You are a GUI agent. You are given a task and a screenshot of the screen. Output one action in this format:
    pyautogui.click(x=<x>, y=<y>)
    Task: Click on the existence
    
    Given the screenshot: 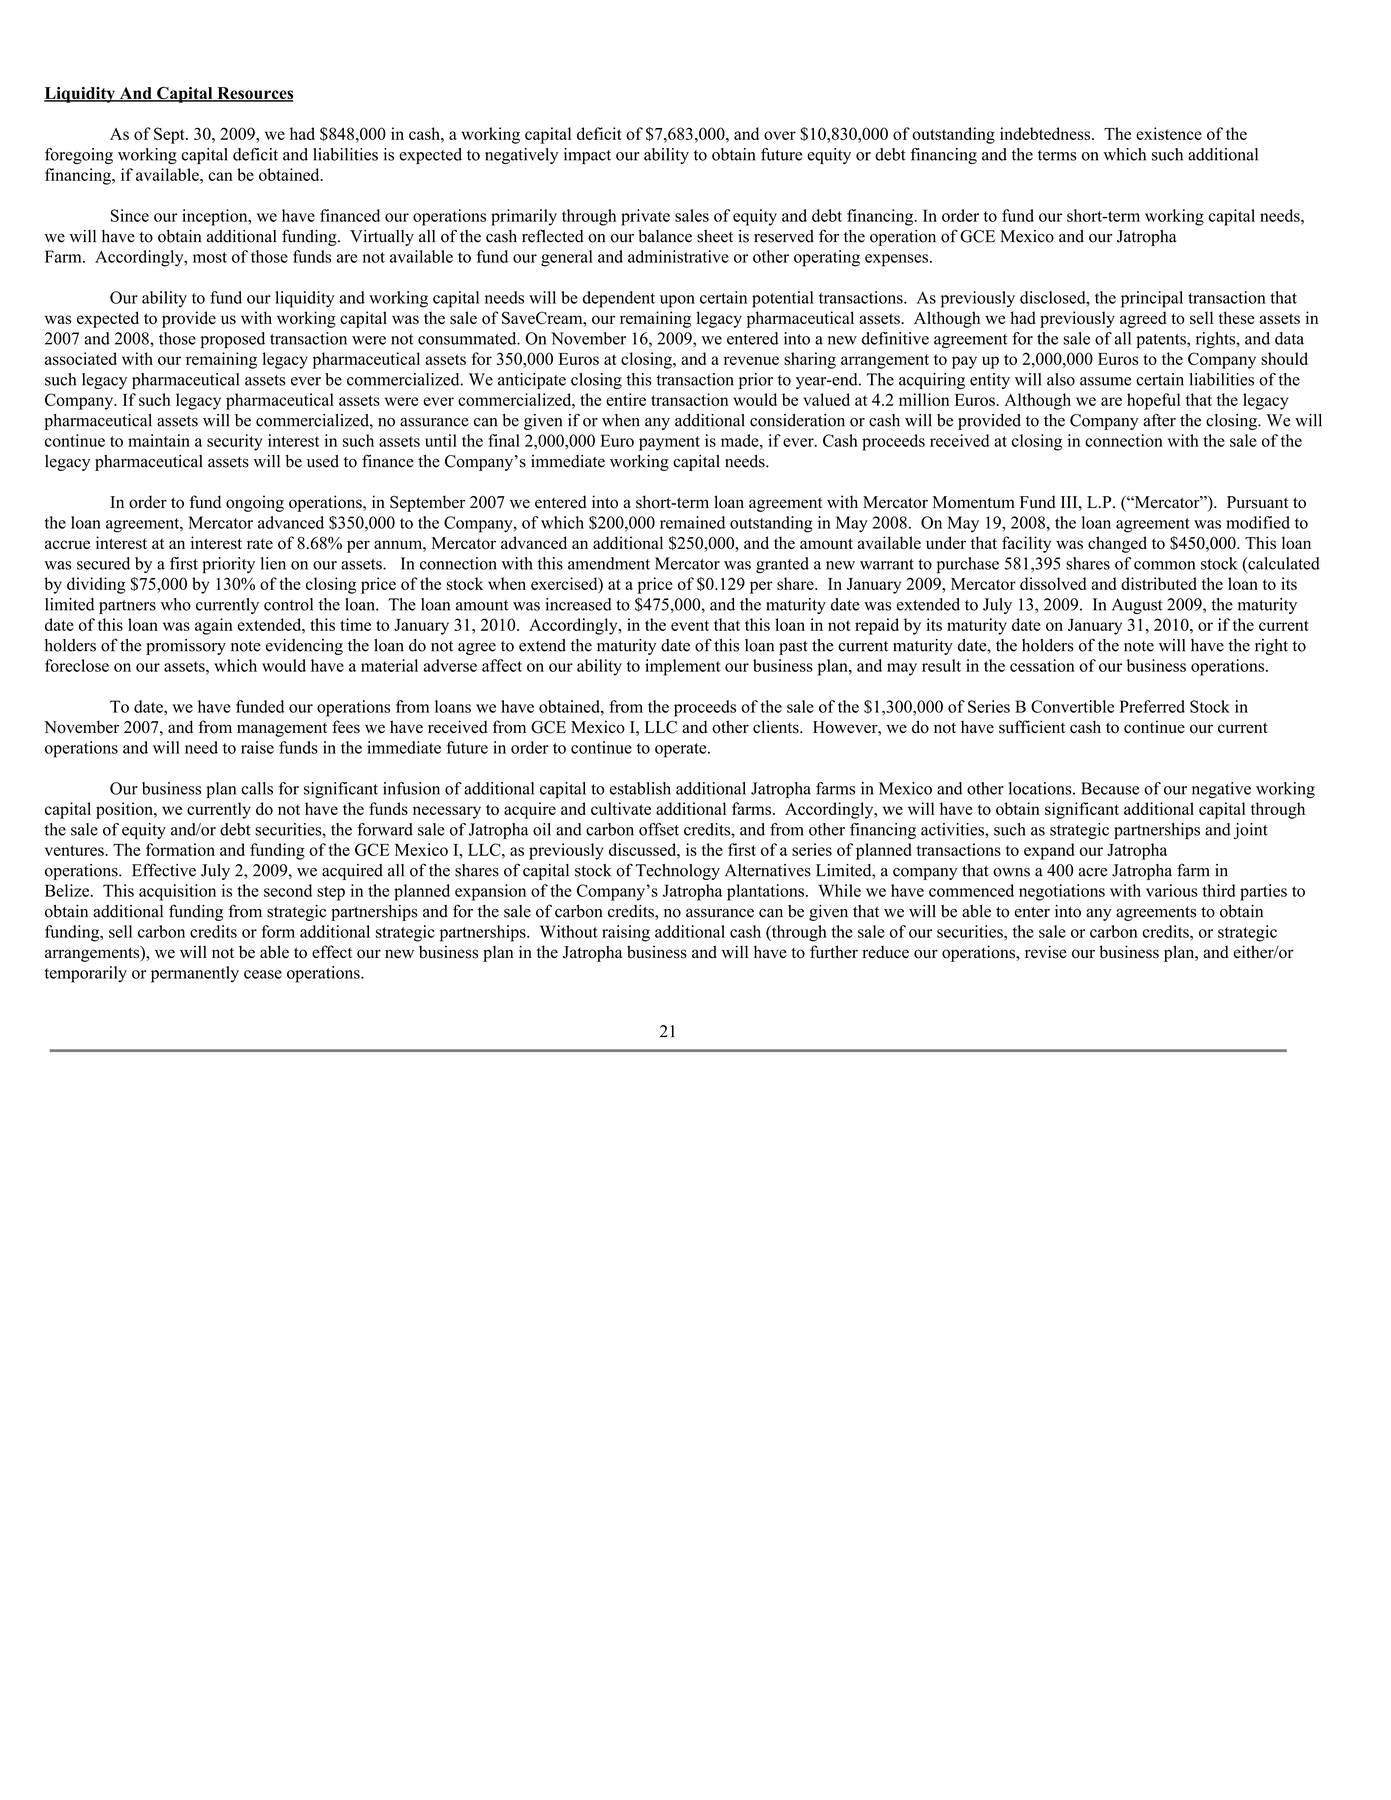 What is the action you would take?
    pyautogui.click(x=1169, y=133)
